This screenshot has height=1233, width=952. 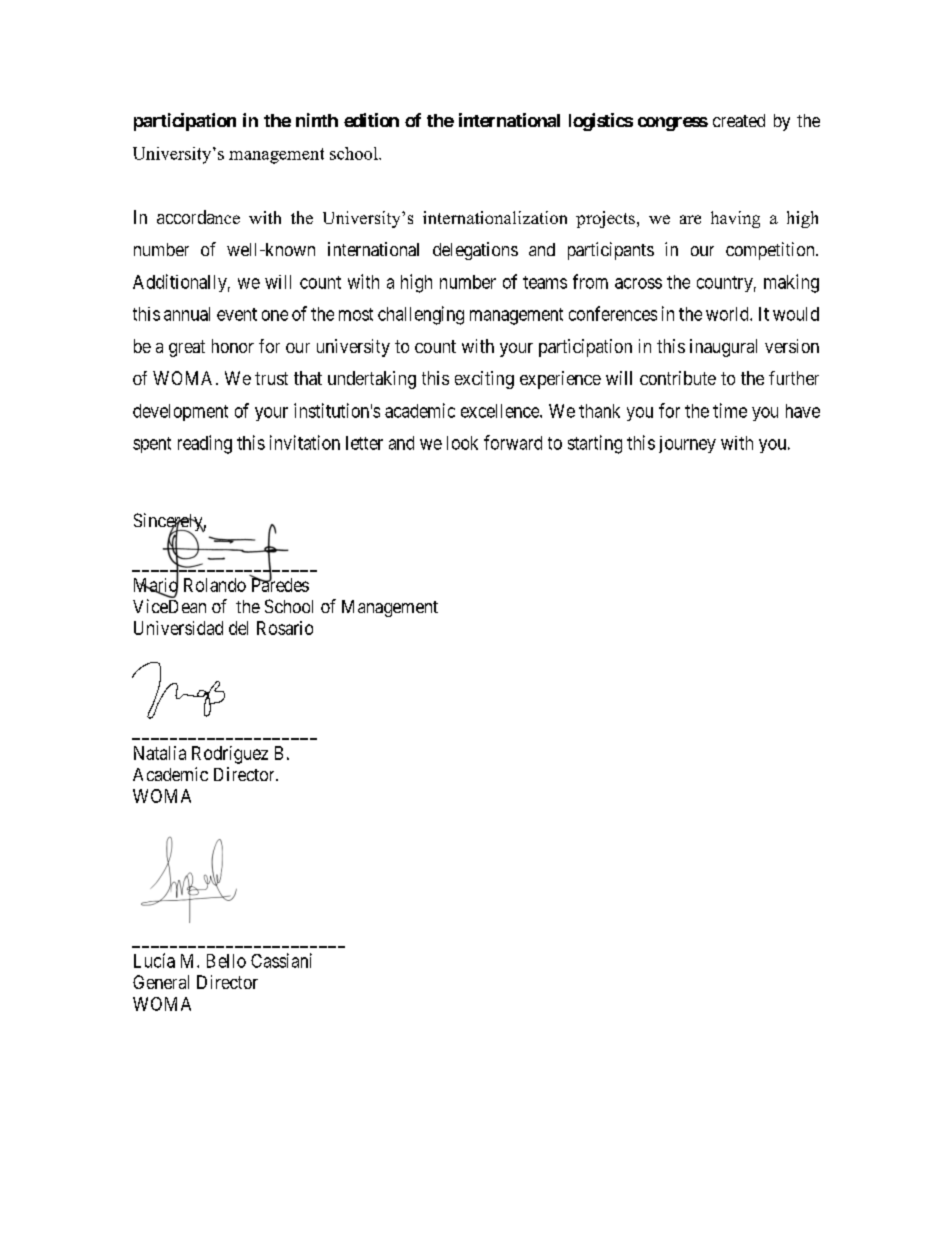 What do you see at coordinates (371, 120) in the screenshot?
I see `edition` at bounding box center [371, 120].
